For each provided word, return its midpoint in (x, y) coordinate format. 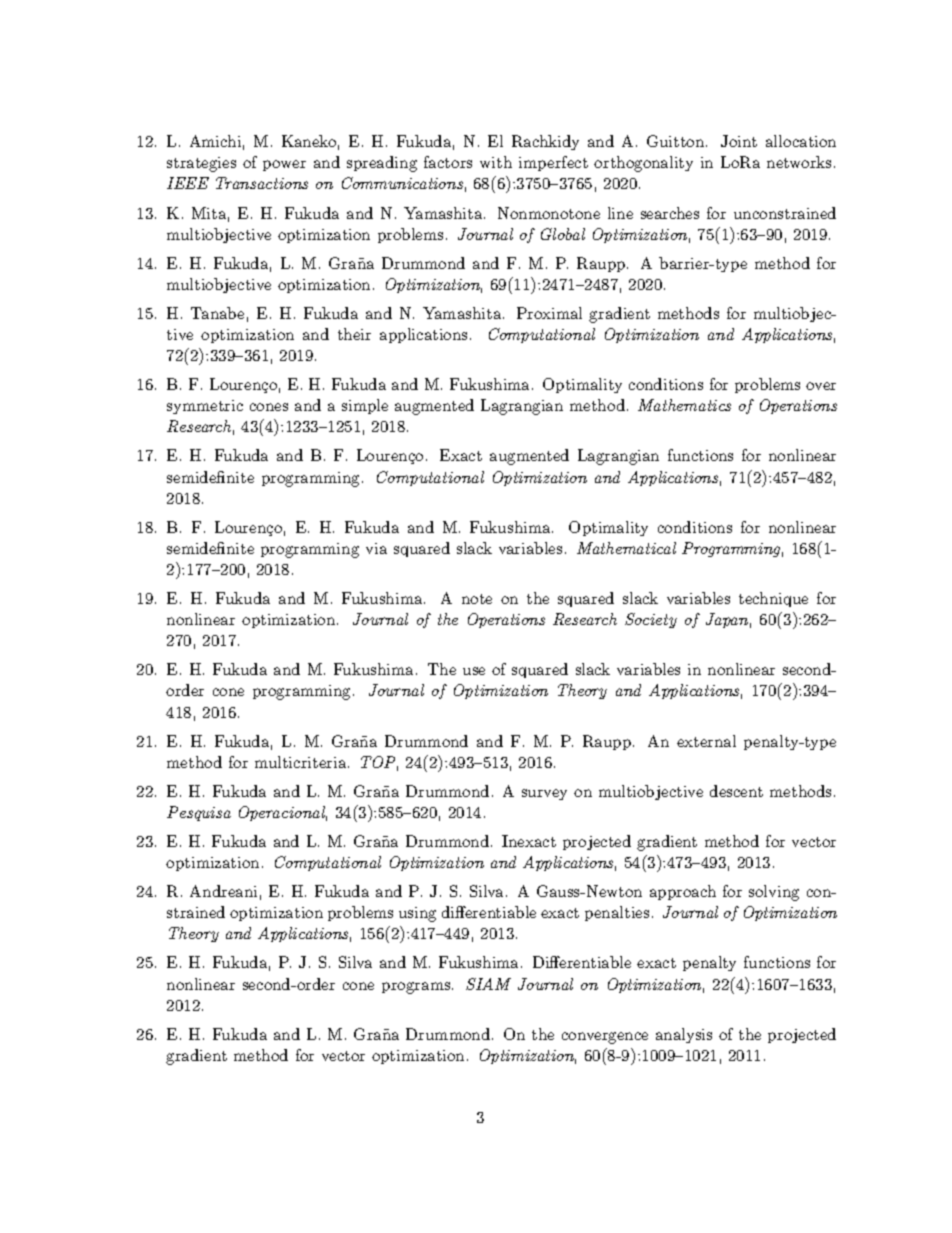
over (821, 386)
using (417, 914)
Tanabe (217, 313)
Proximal (549, 313)
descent (736, 791)
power (284, 165)
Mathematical (626, 548)
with (496, 162)
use (474, 671)
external (706, 741)
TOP (379, 763)
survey (544, 794)
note (477, 599)
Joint (739, 141)
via (376, 548)
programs (417, 988)
